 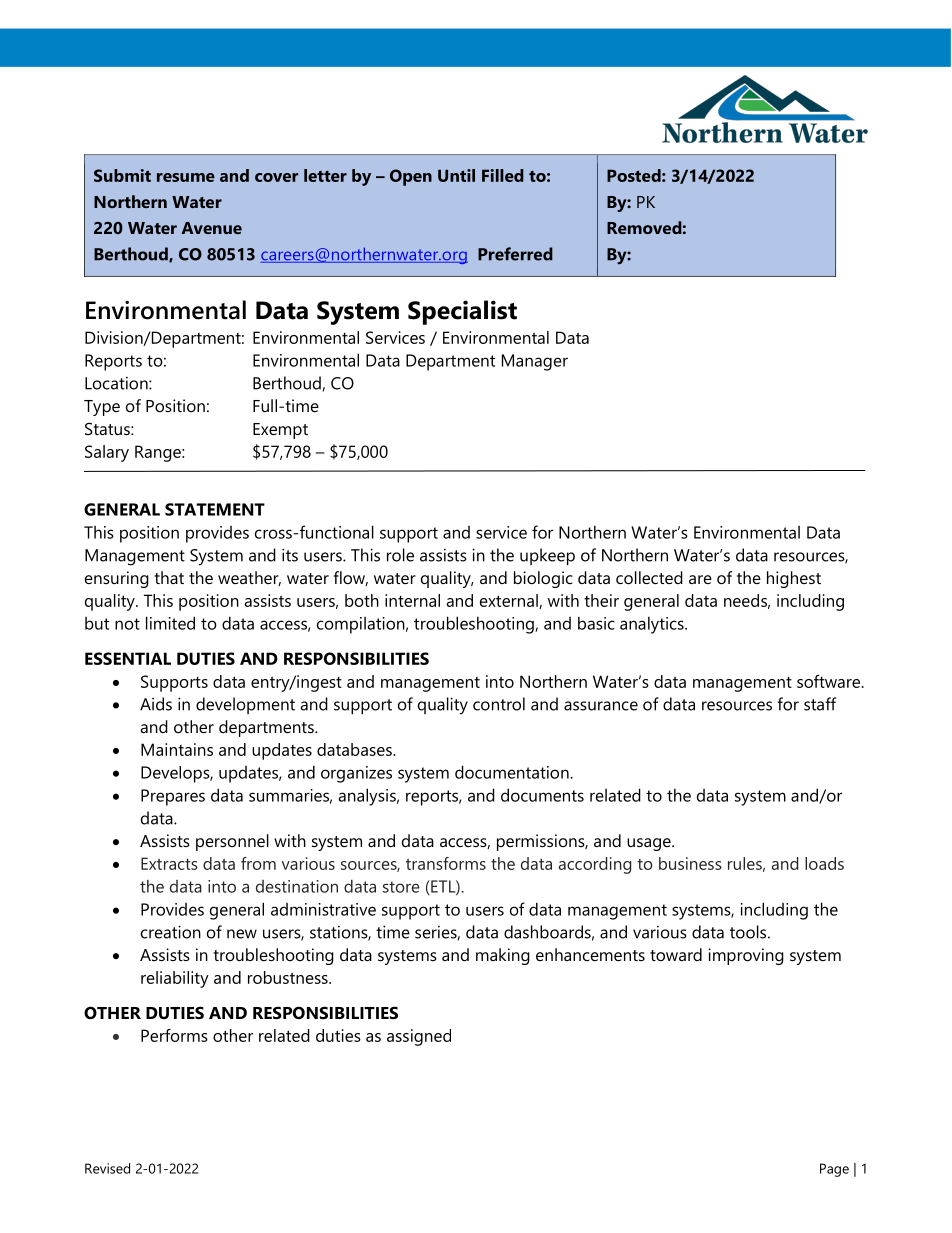 I want to click on highest, so click(x=794, y=579).
